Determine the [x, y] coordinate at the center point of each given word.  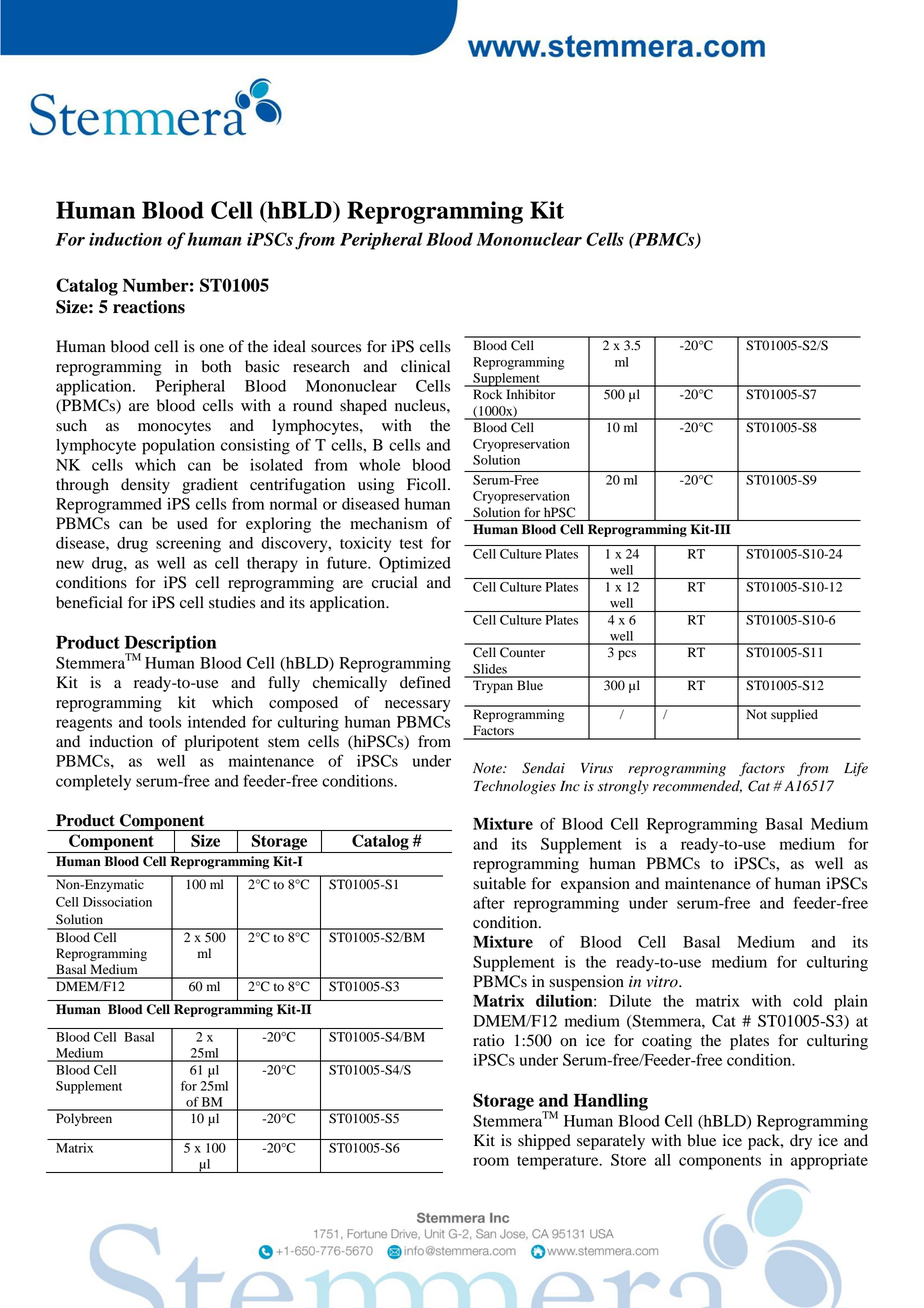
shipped [544, 1142]
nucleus [421, 405]
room [491, 1161]
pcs [627, 655]
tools [165, 722]
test [411, 544]
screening [188, 545]
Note [488, 768]
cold [808, 1001]
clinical [425, 366]
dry [801, 1142]
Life [856, 769]
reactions [149, 307]
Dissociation [117, 902]
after [489, 902]
